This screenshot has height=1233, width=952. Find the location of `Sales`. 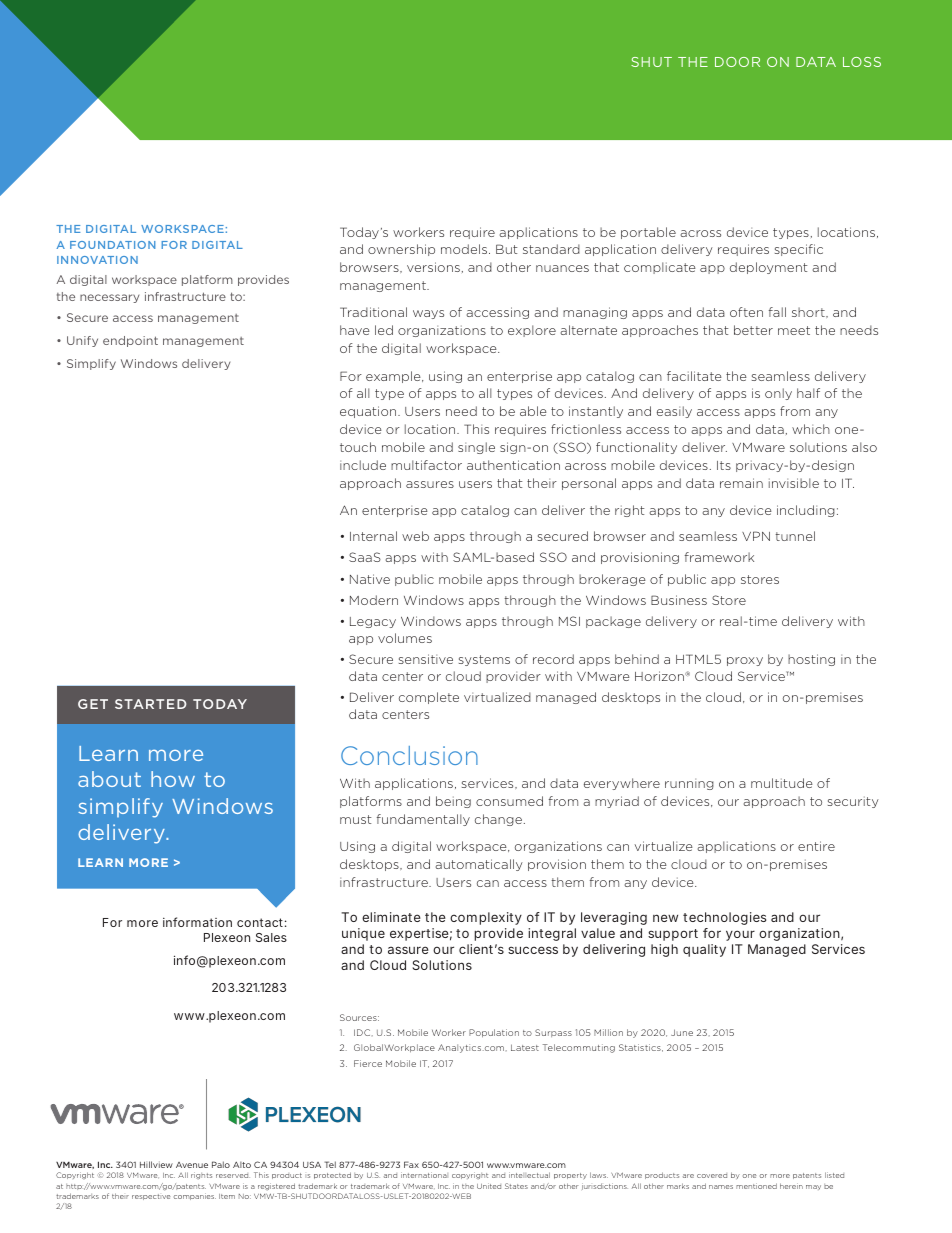

Sales is located at coordinates (271, 937).
